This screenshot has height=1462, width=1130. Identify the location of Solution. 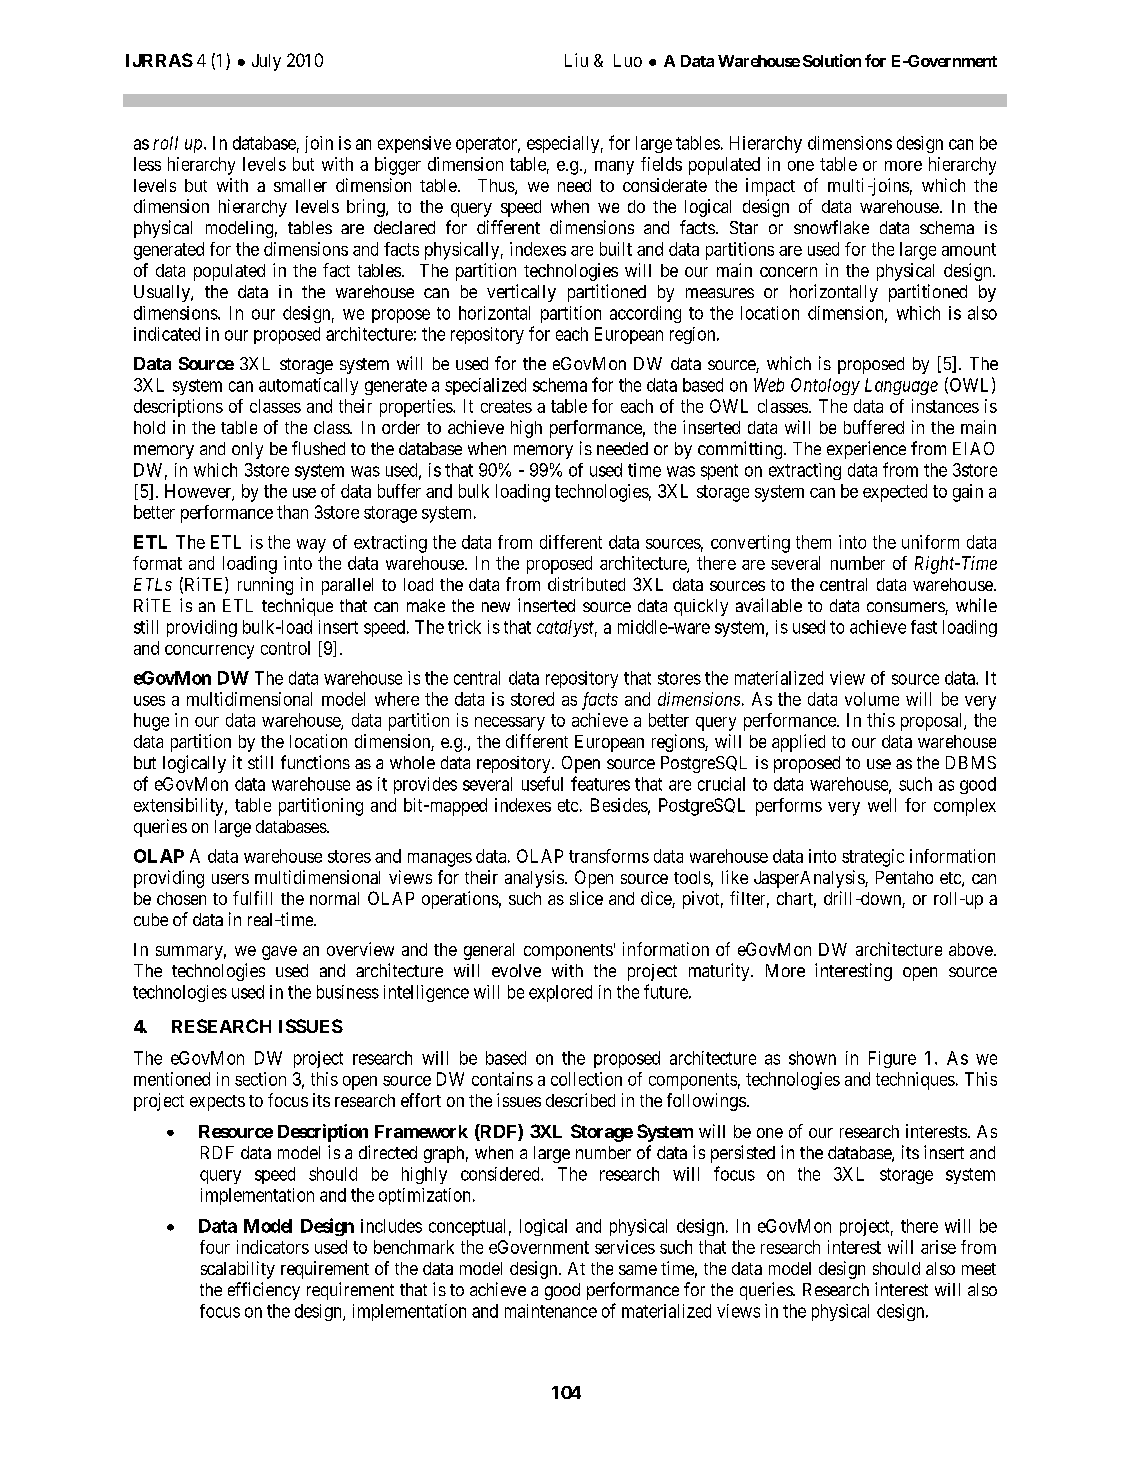
(832, 60).
